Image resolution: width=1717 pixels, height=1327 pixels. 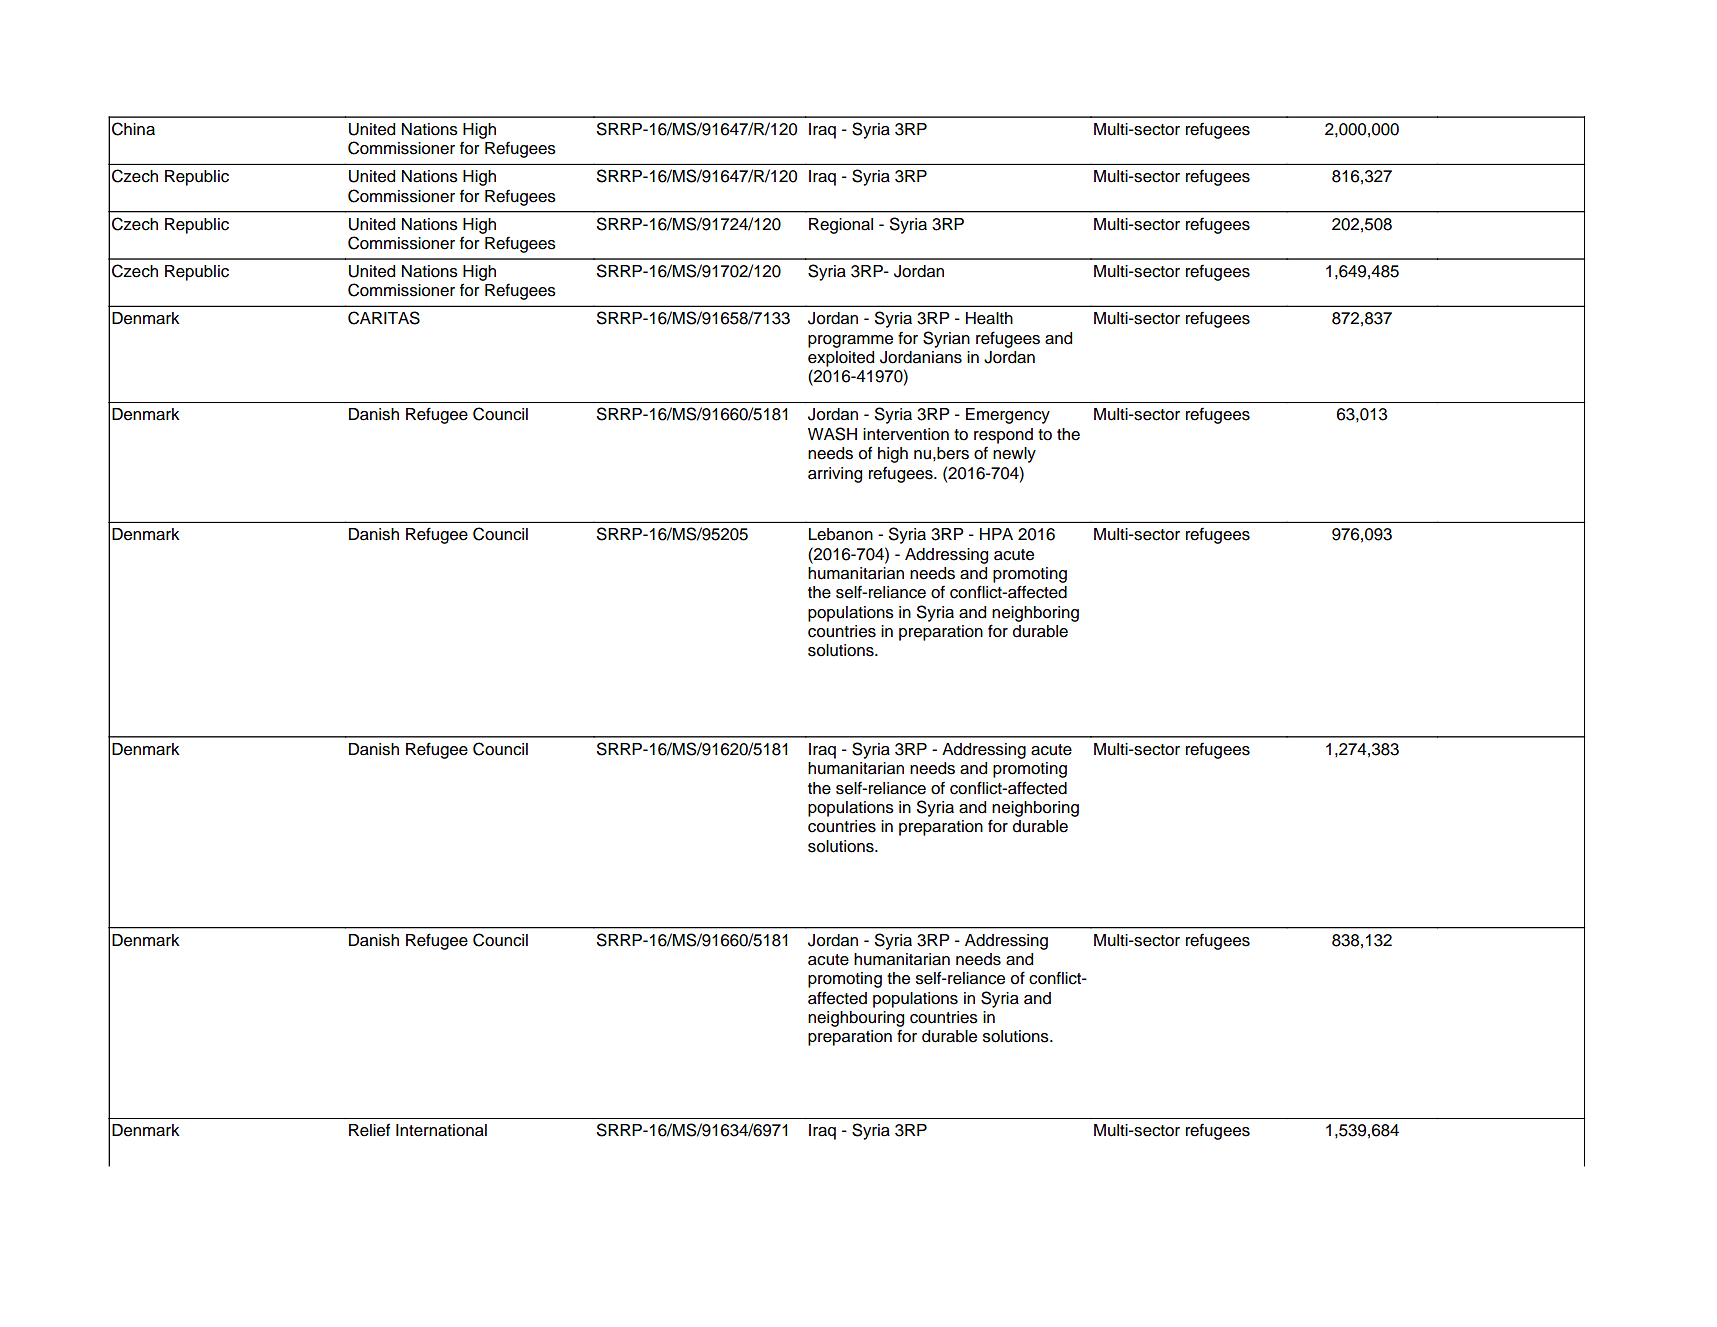 I want to click on Lebanon, so click(x=841, y=534).
